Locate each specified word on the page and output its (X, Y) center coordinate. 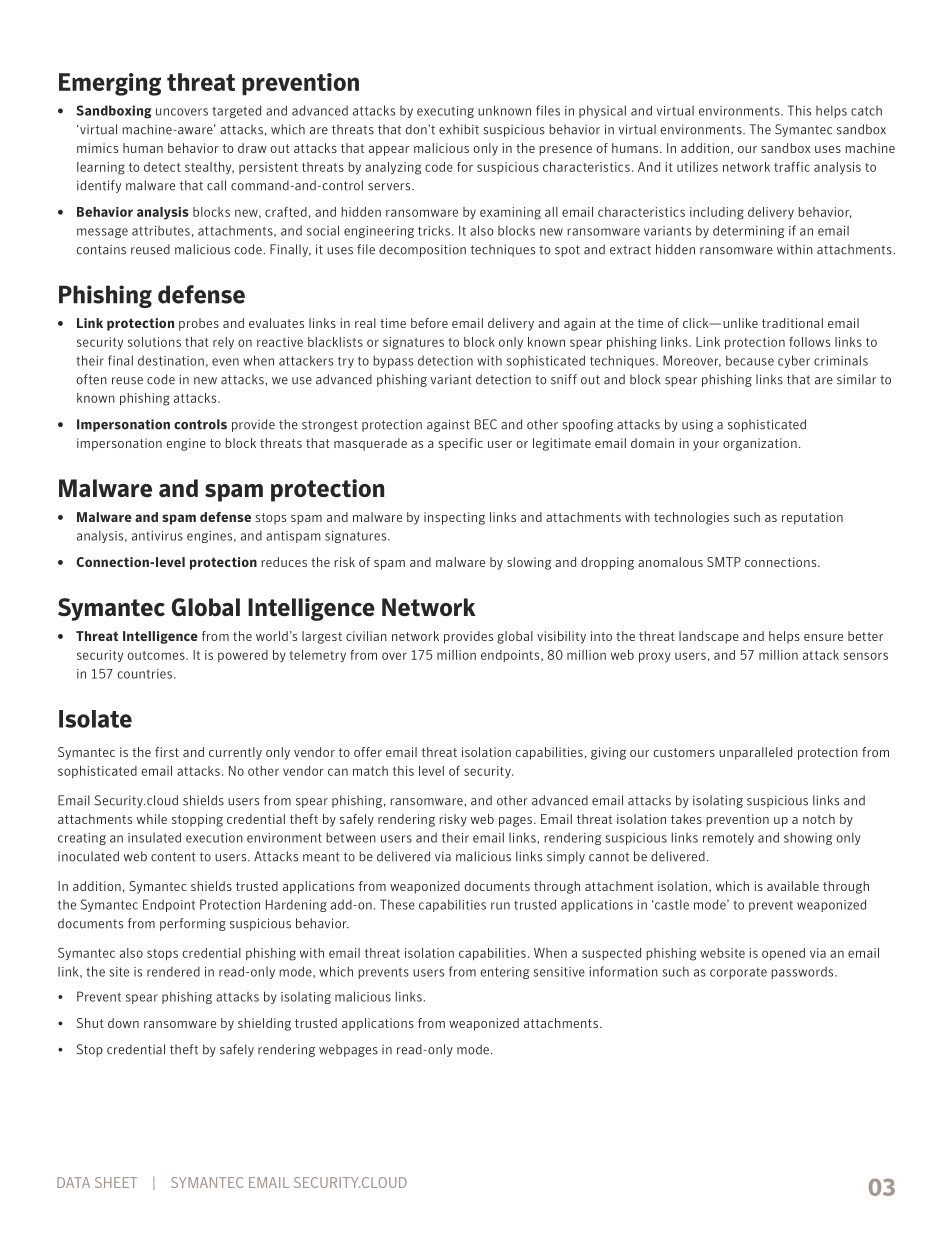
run (500, 906)
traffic (792, 167)
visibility (561, 637)
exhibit (459, 129)
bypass (393, 361)
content (173, 857)
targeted (236, 111)
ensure (823, 637)
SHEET (116, 1182)
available (793, 886)
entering (505, 973)
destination (171, 360)
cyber (794, 361)
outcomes (157, 655)
